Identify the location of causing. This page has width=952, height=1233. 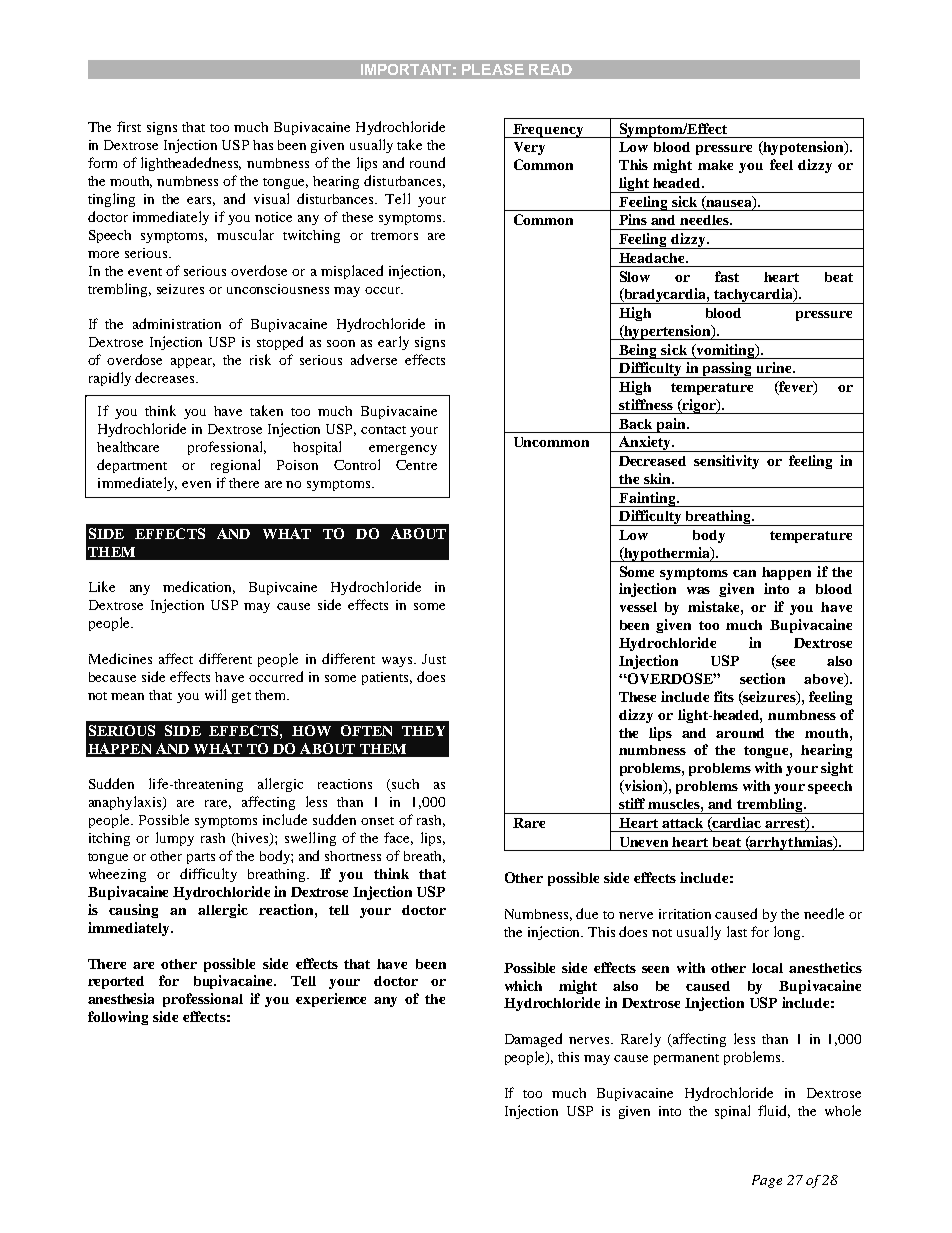
(133, 911).
